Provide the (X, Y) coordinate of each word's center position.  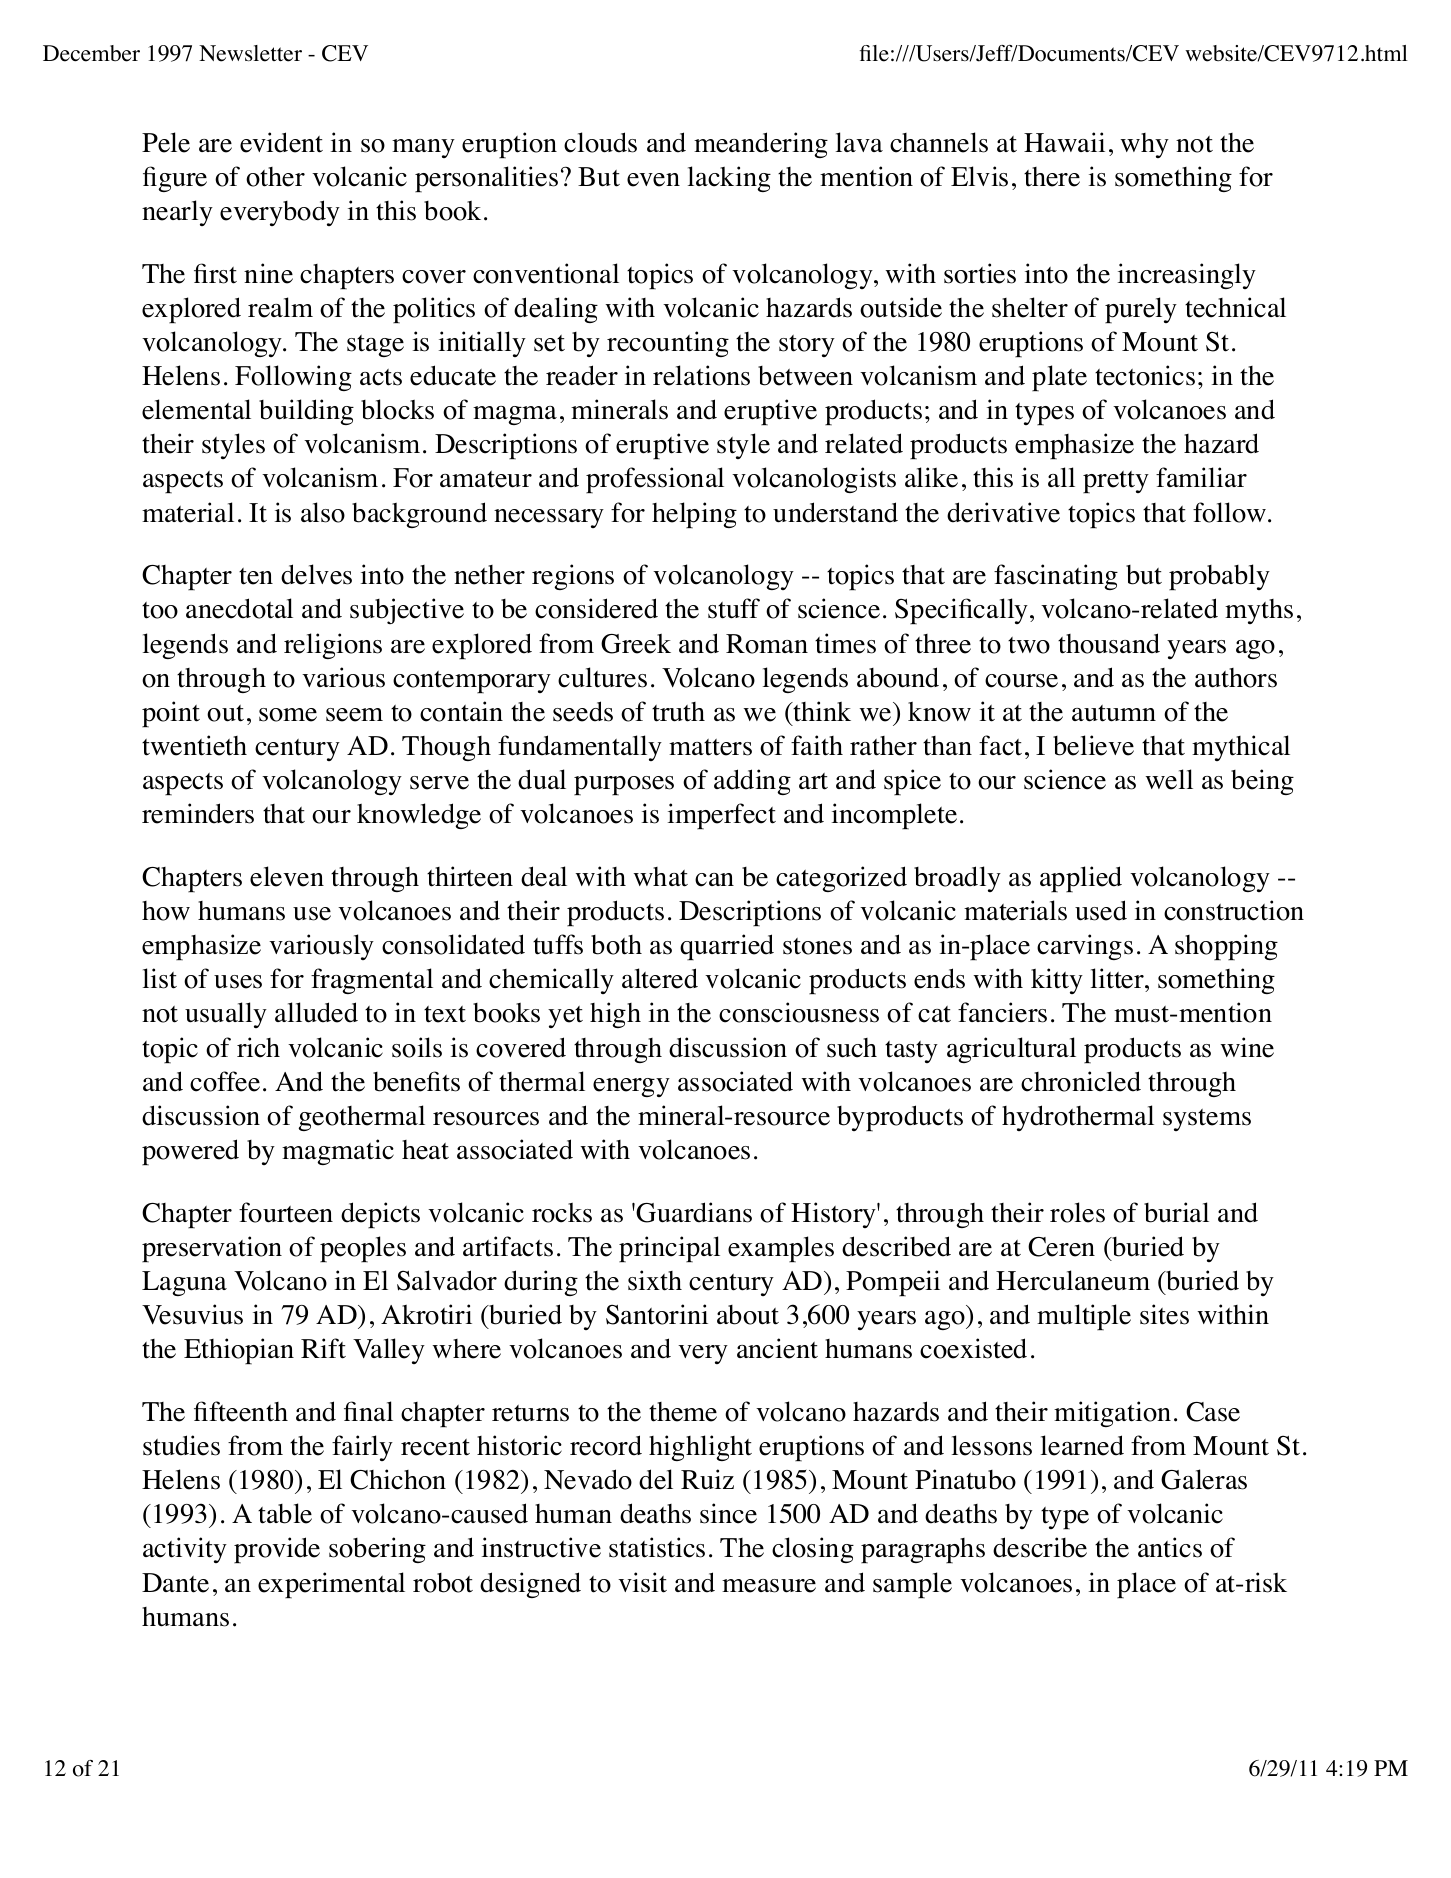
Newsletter (250, 53)
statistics (657, 1547)
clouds (600, 142)
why (1144, 145)
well (1169, 779)
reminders (198, 813)
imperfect (722, 816)
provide (277, 1550)
